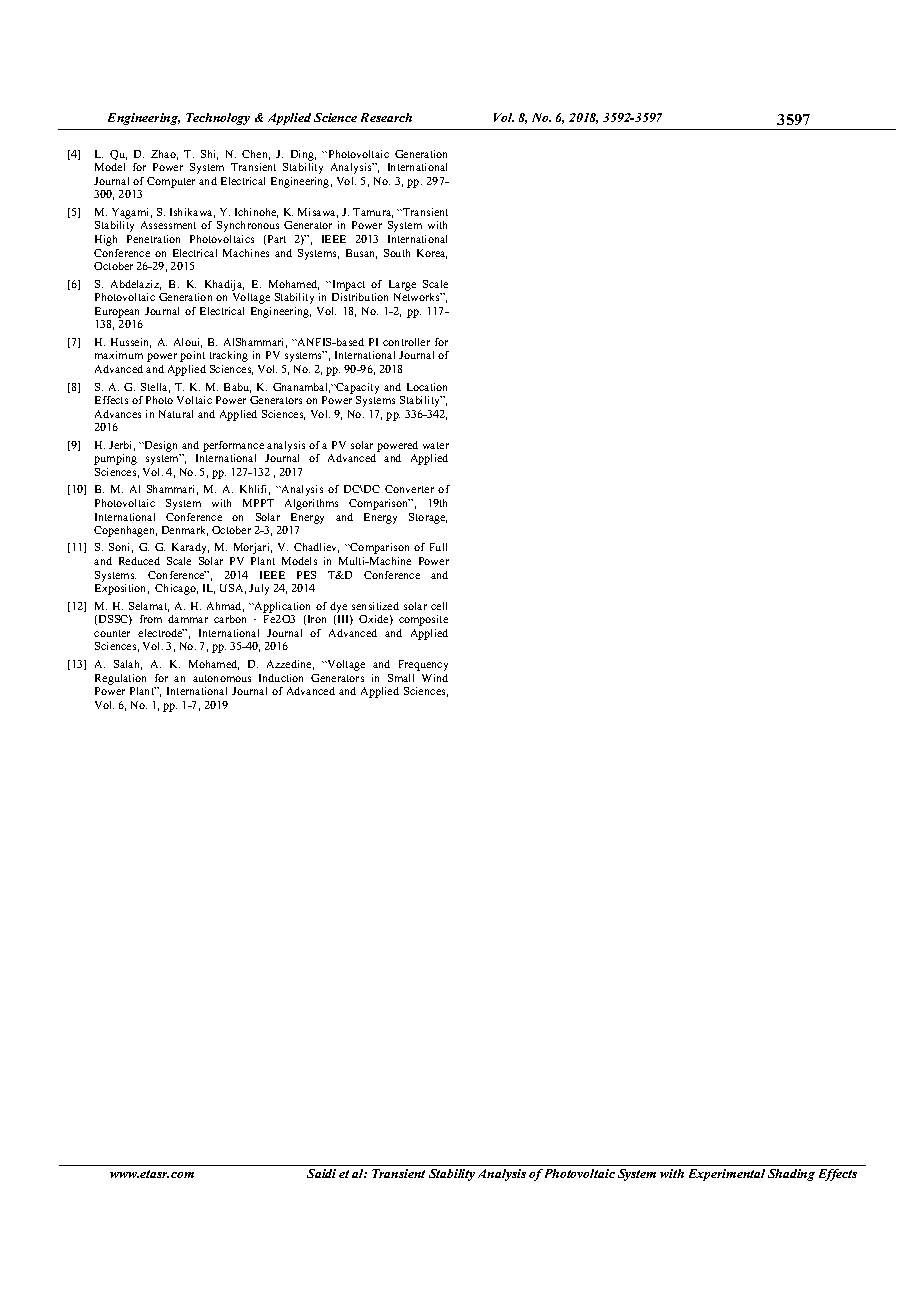  Describe the element at coordinates (436, 445) in the image. I see `water` at that location.
